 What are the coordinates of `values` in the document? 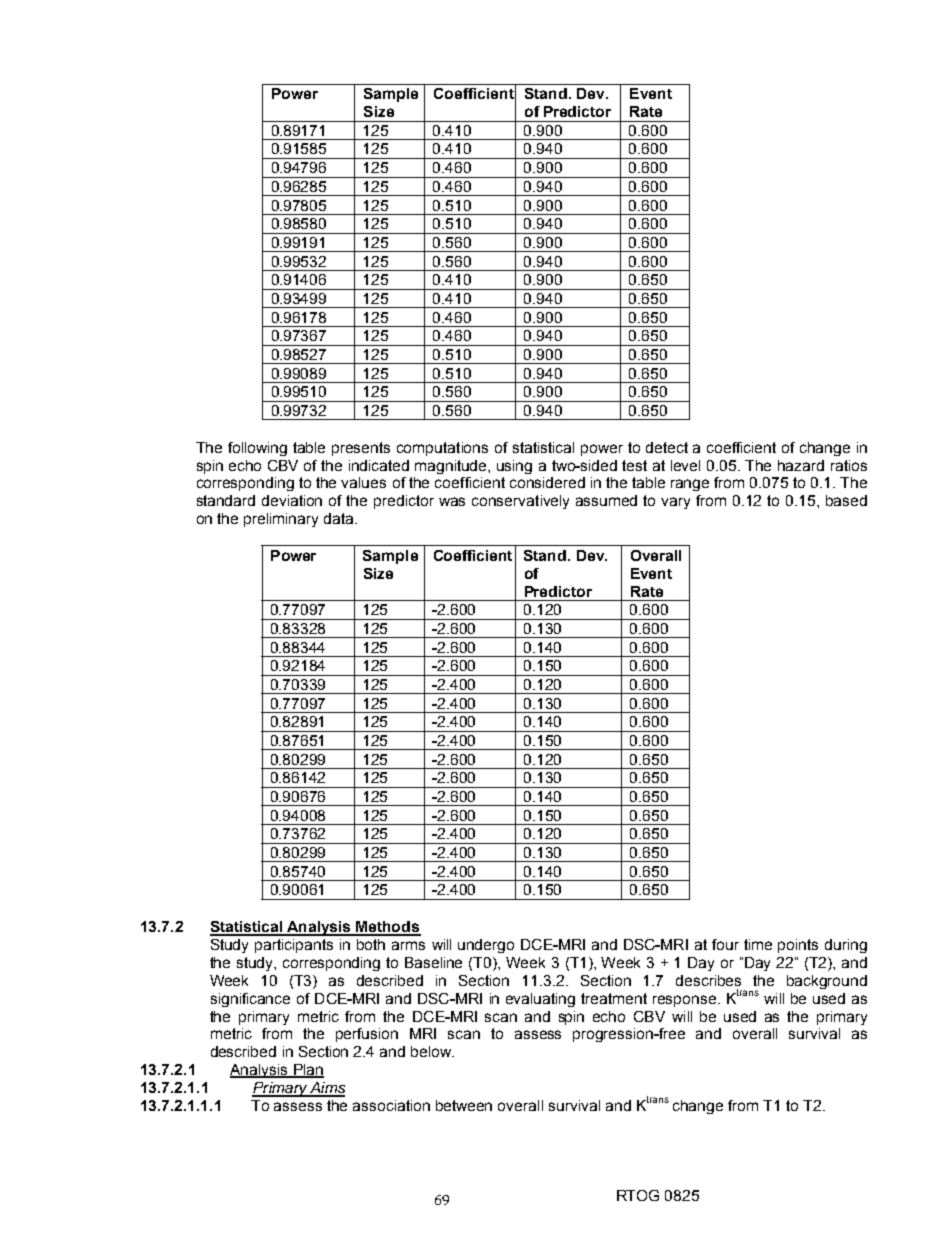 It's located at (363, 482).
